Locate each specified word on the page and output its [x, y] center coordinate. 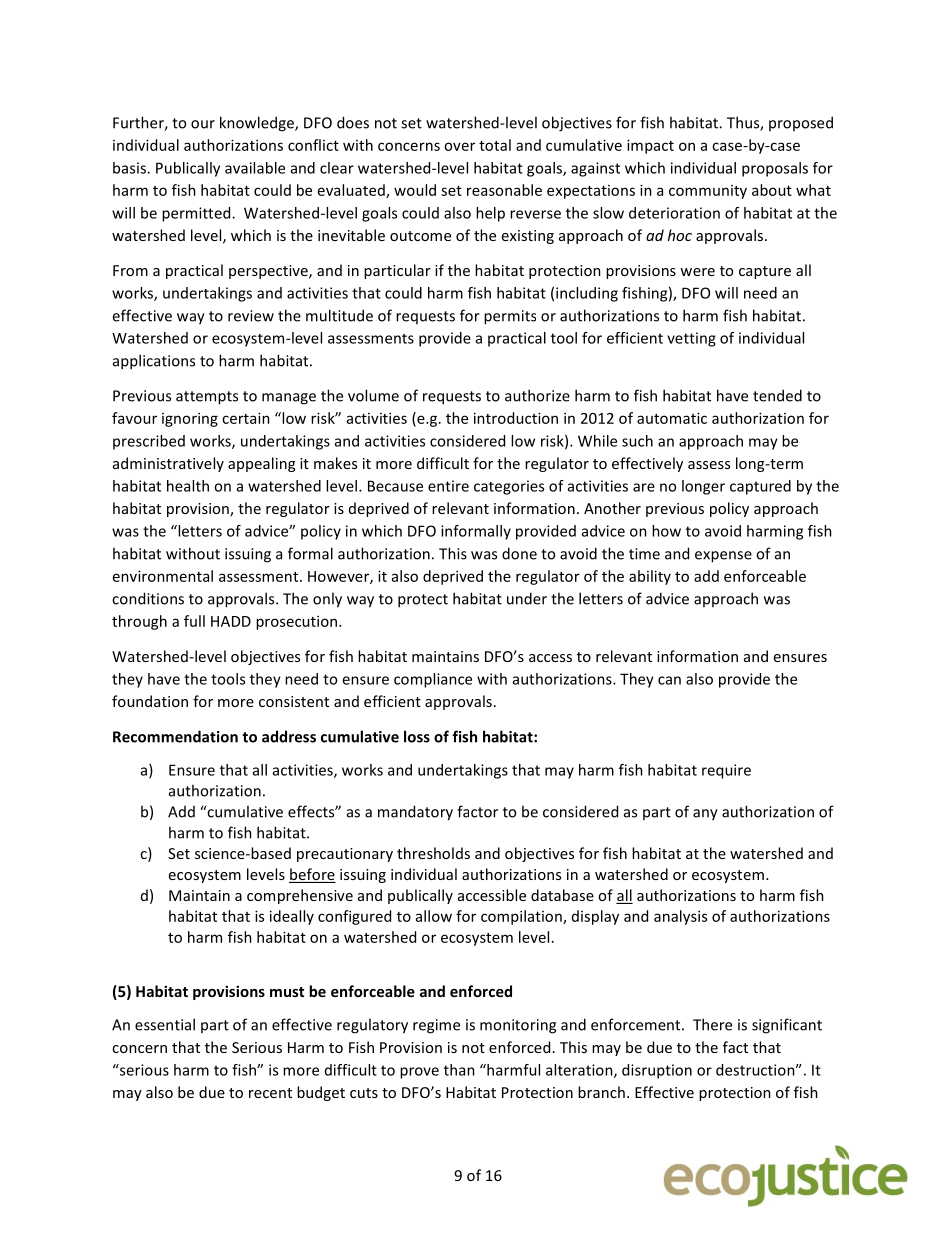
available [255, 168]
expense [723, 557]
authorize [537, 395]
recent [270, 1093]
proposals [775, 169]
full [194, 621]
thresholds [433, 853]
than [459, 1070]
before [312, 875]
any [705, 815]
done [519, 553]
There [712, 1024]
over [459, 146]
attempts [207, 398]
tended [777, 395]
